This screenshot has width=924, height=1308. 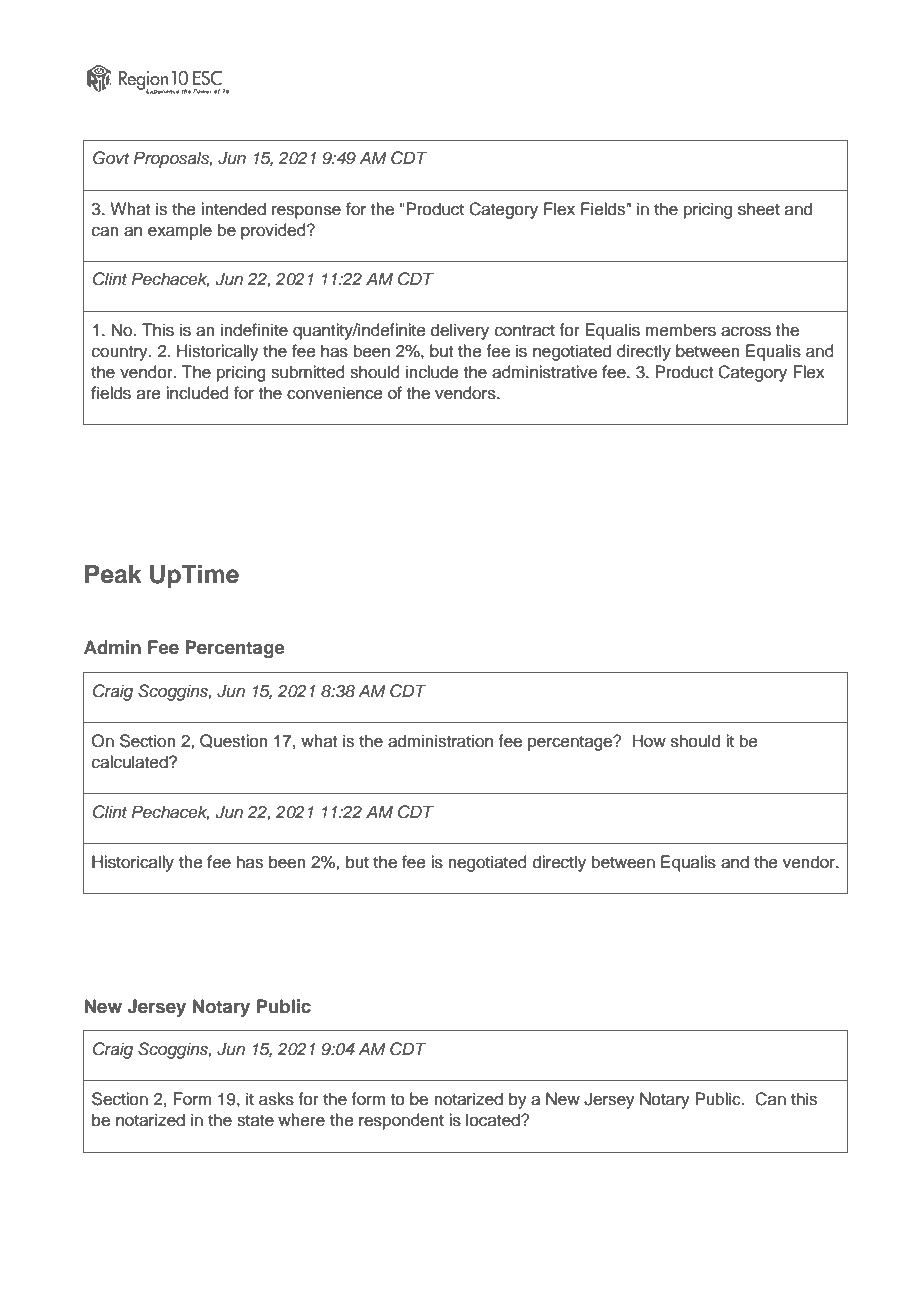 I want to click on Proposals, so click(x=173, y=159).
